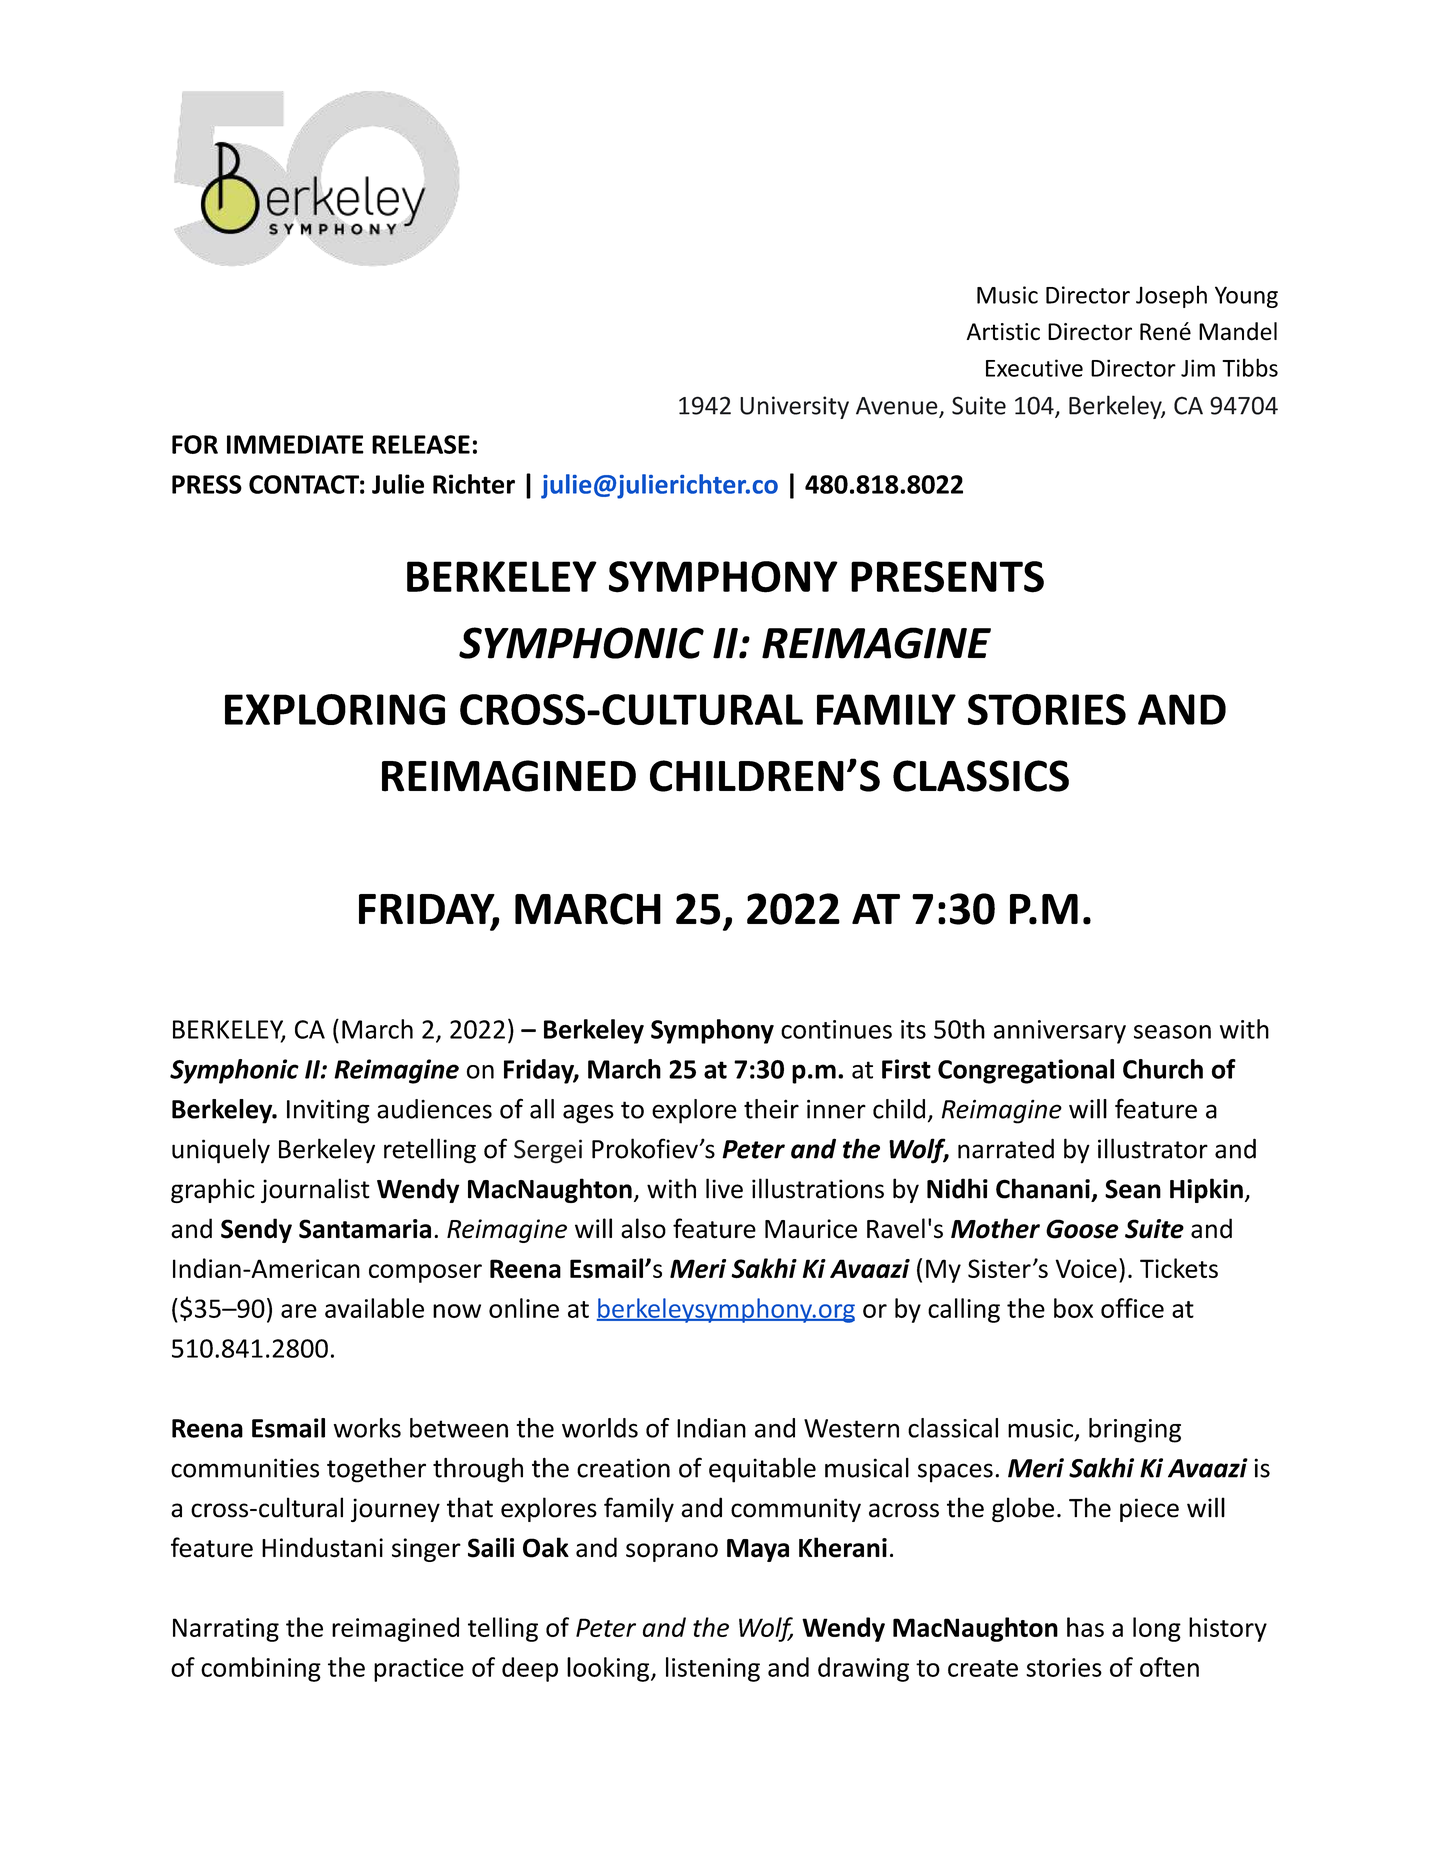 The width and height of the screenshot is (1449, 1875). What do you see at coordinates (328, 1111) in the screenshot?
I see `Inviting` at bounding box center [328, 1111].
